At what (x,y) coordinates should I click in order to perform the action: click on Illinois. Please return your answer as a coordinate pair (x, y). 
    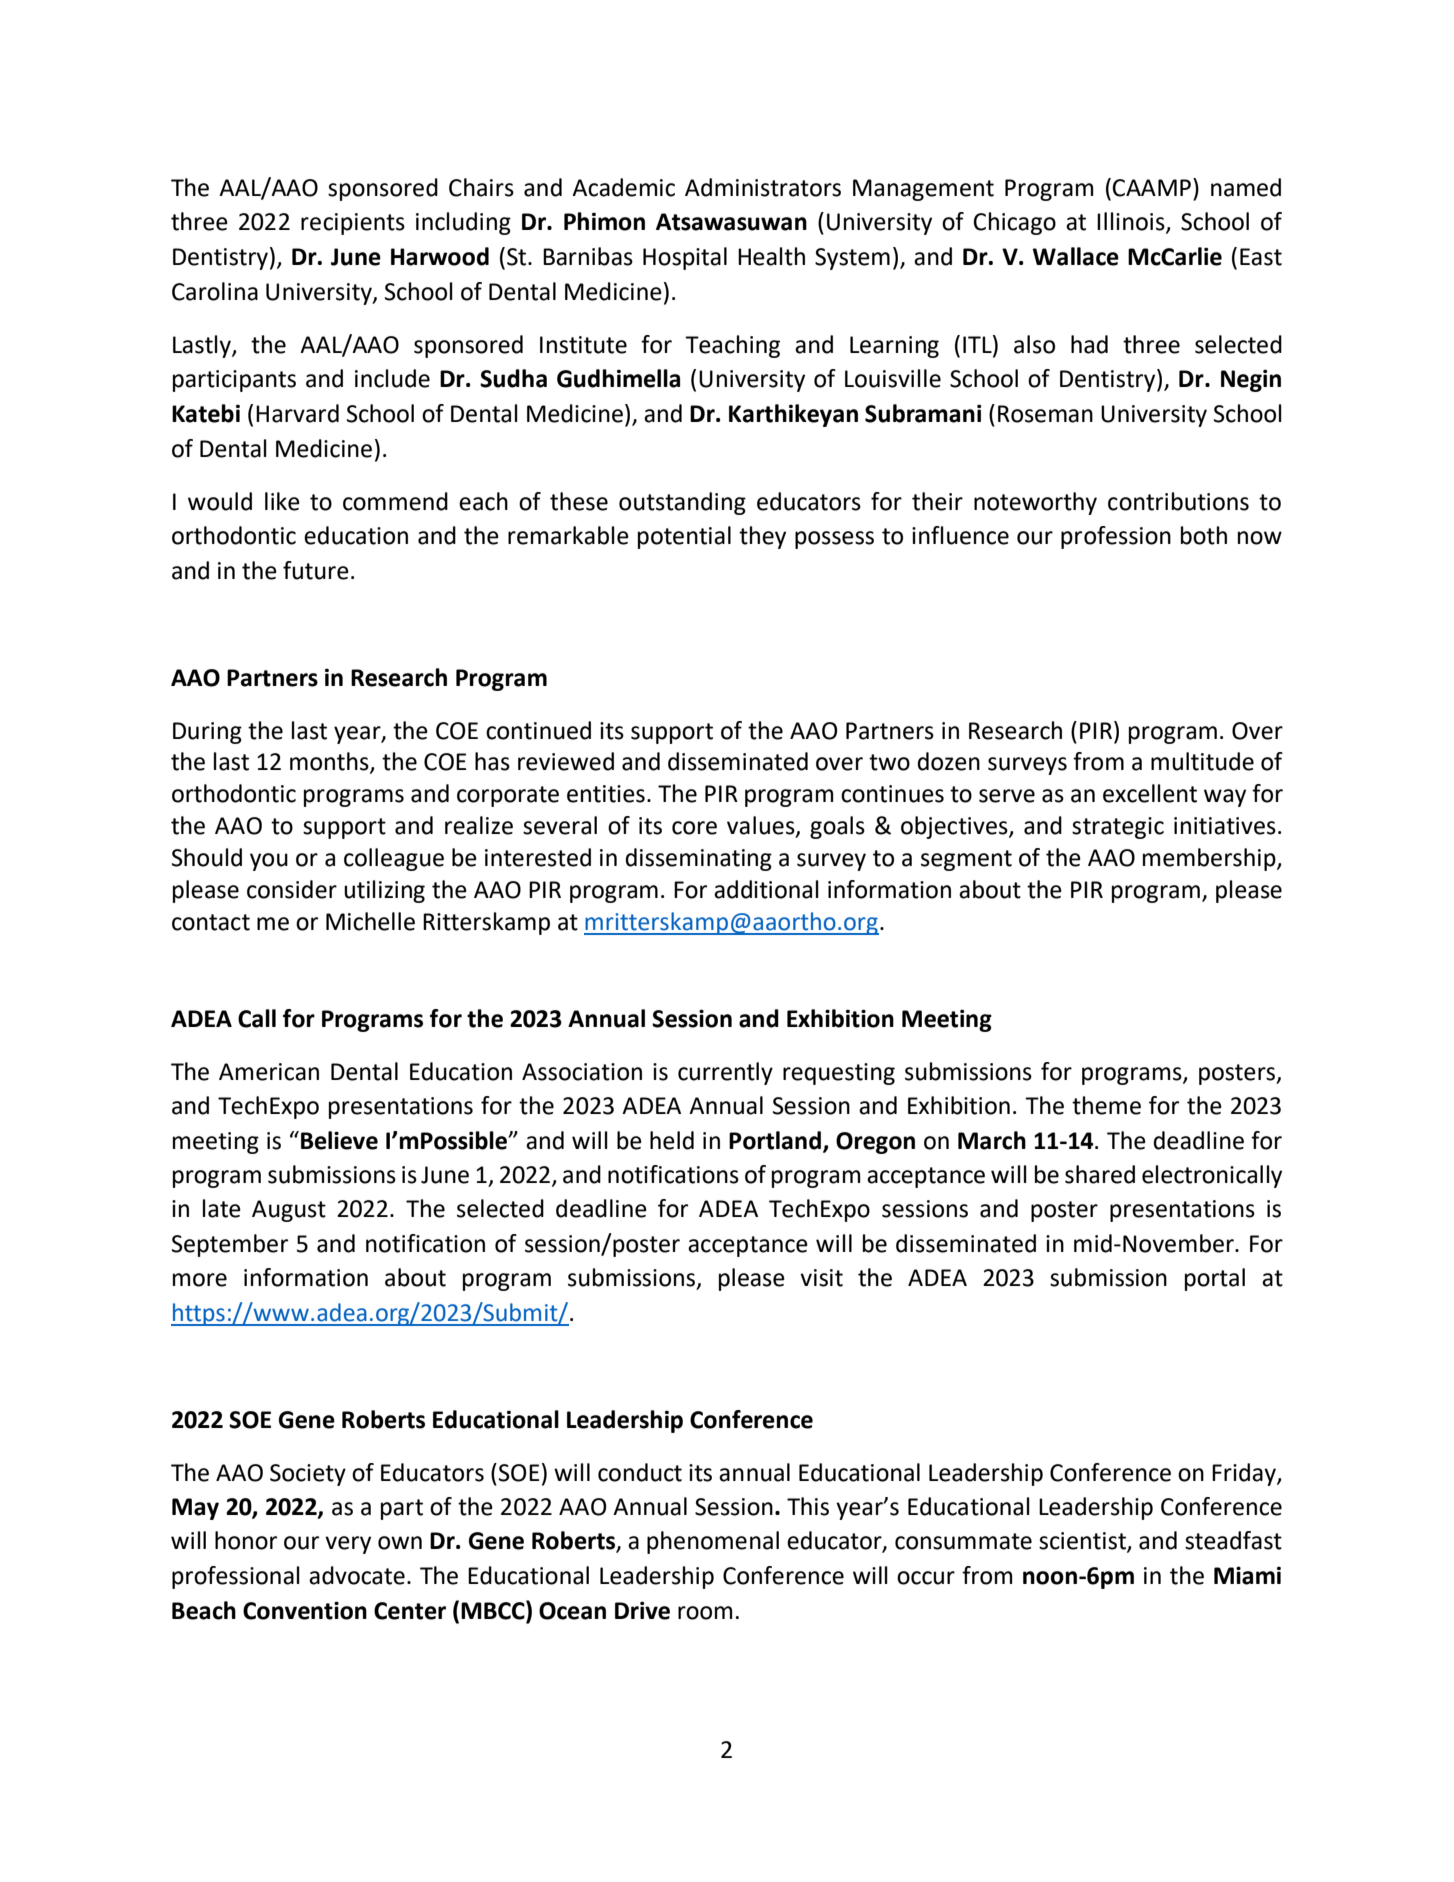
    Looking at the image, I should click on (1132, 222).
